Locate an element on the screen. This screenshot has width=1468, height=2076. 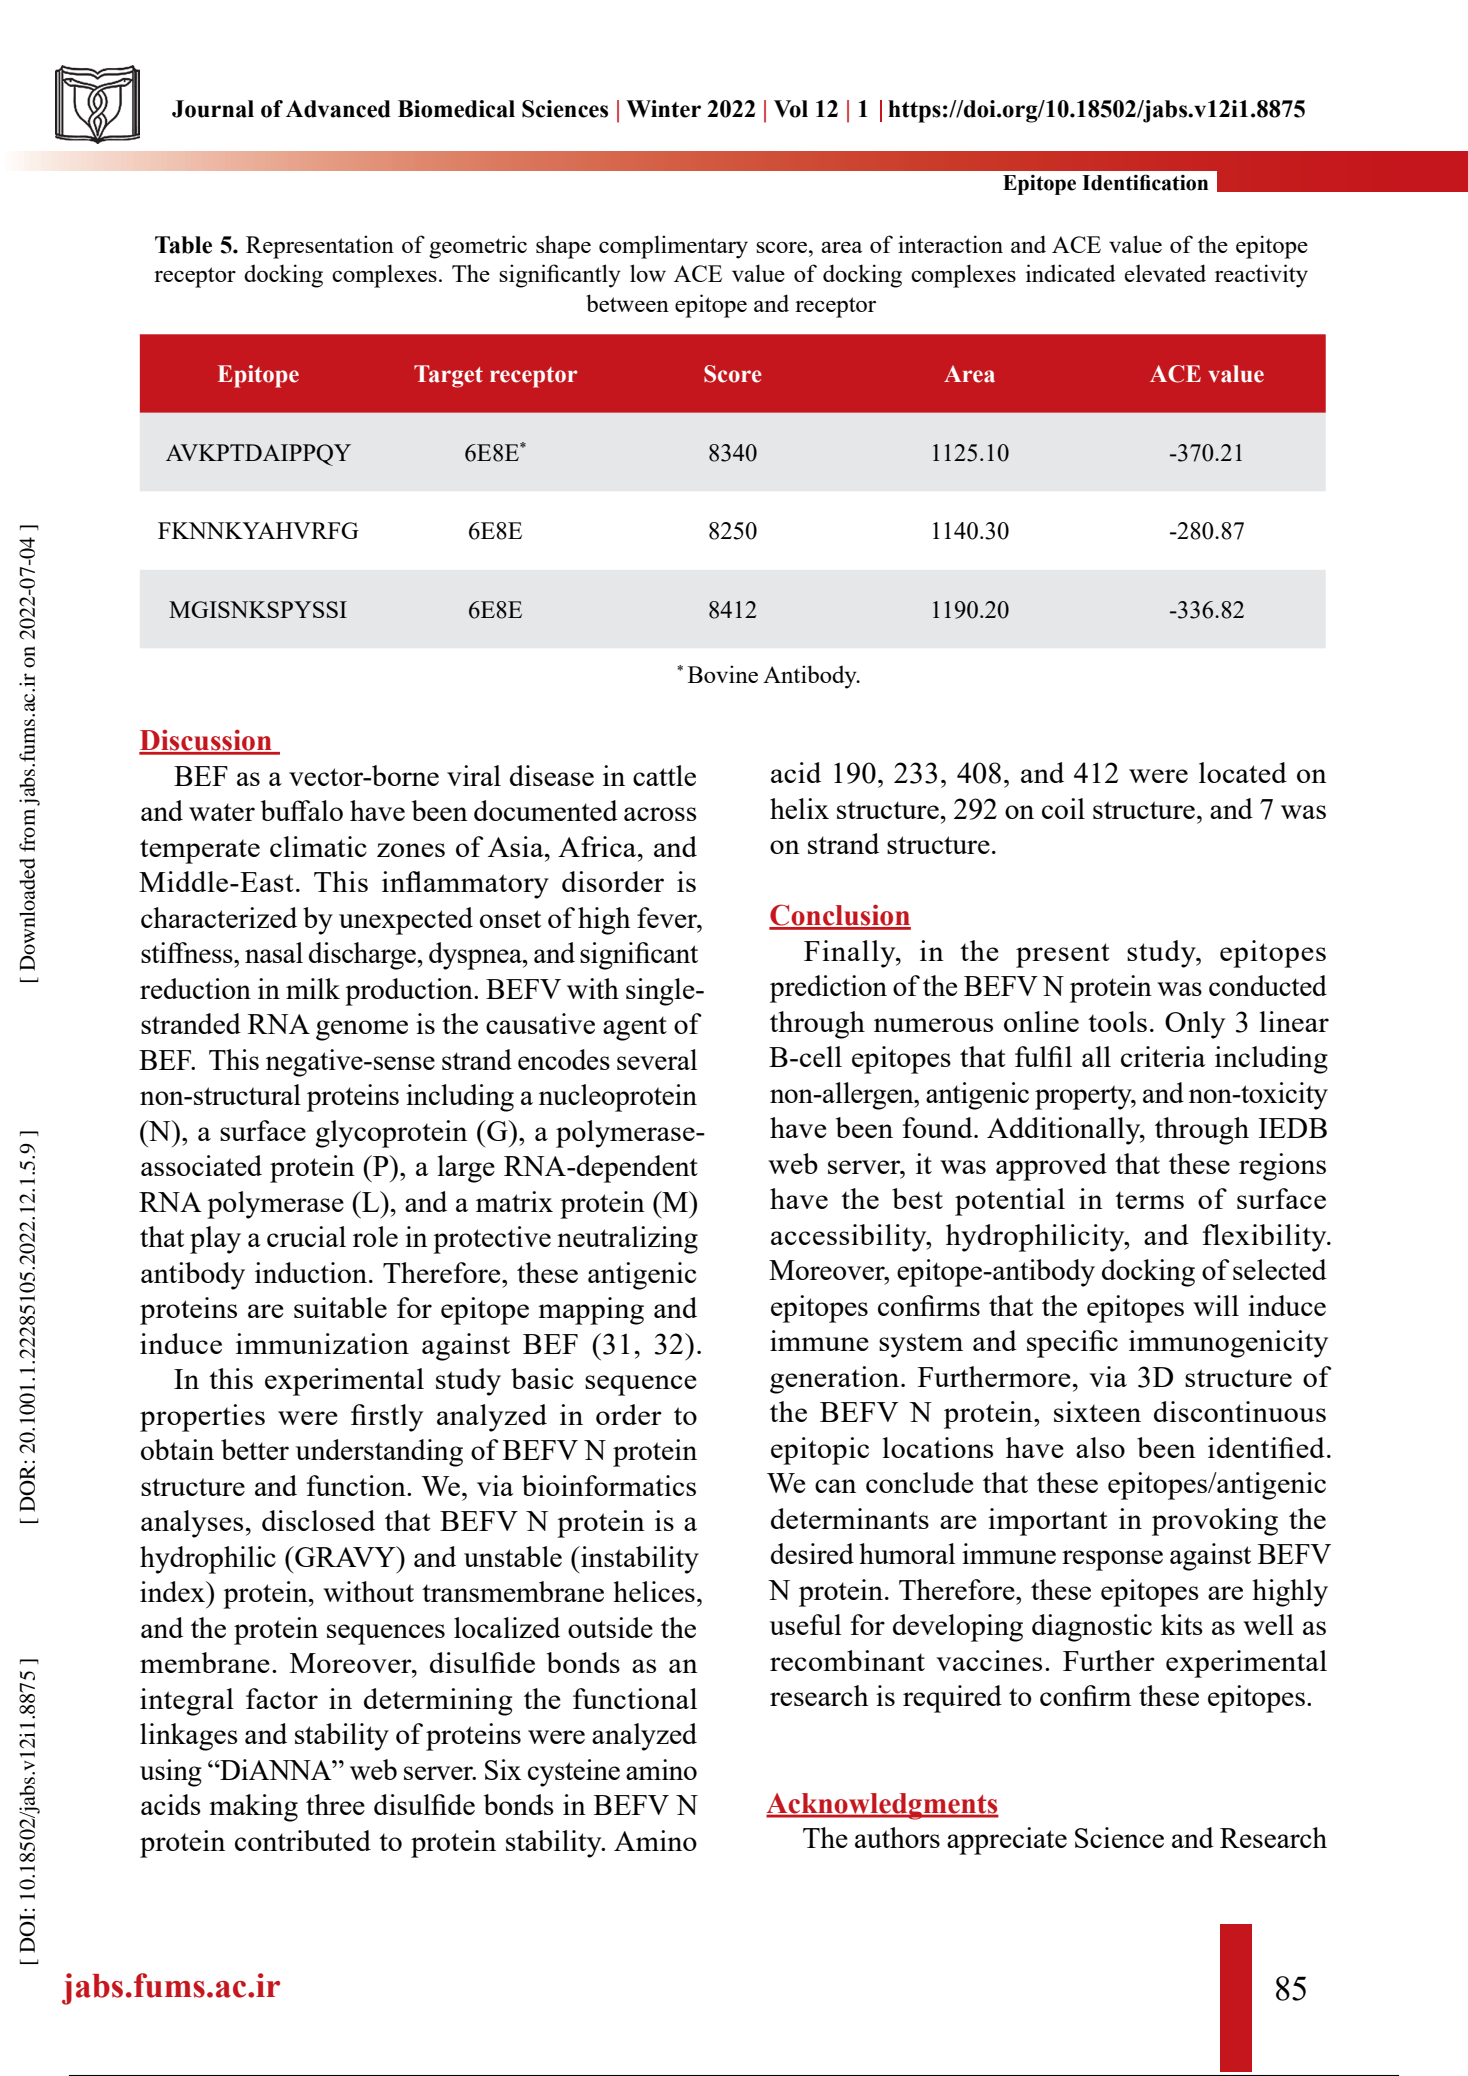
terms is located at coordinates (1149, 1200).
